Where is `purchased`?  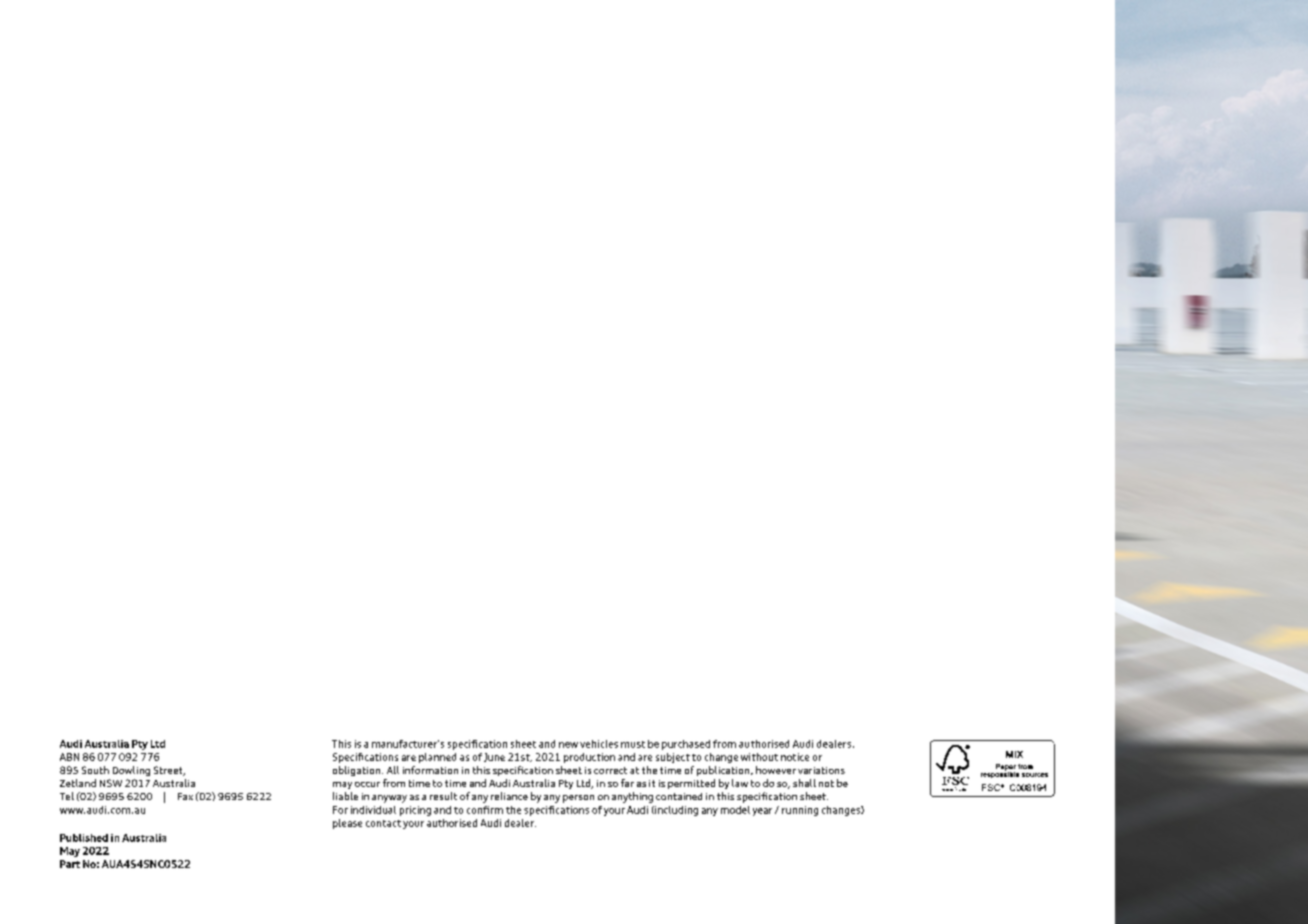
purchased is located at coordinates (686, 745).
